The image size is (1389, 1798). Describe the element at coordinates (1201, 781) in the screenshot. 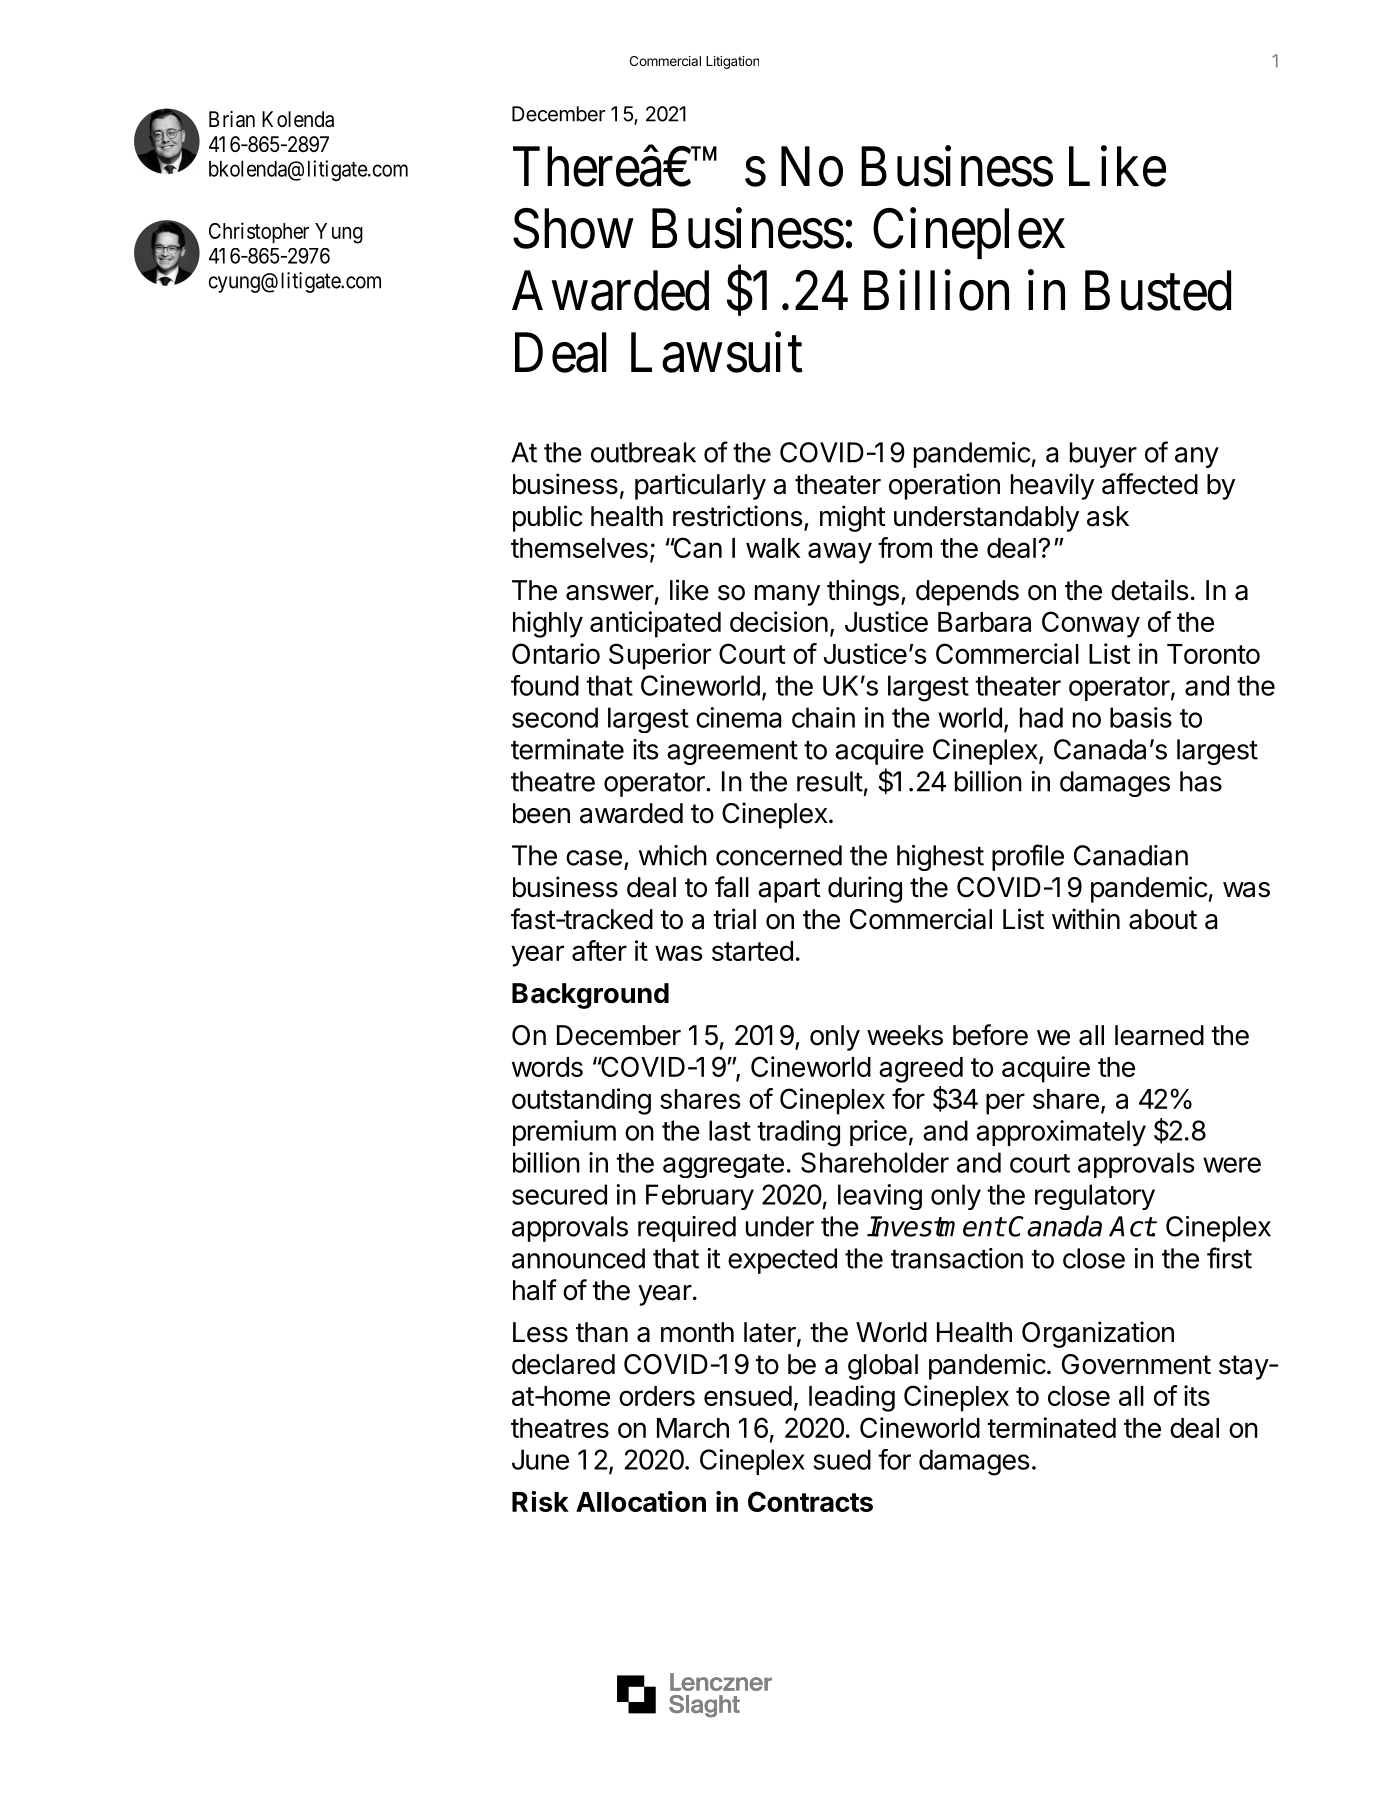

I see `has` at that location.
